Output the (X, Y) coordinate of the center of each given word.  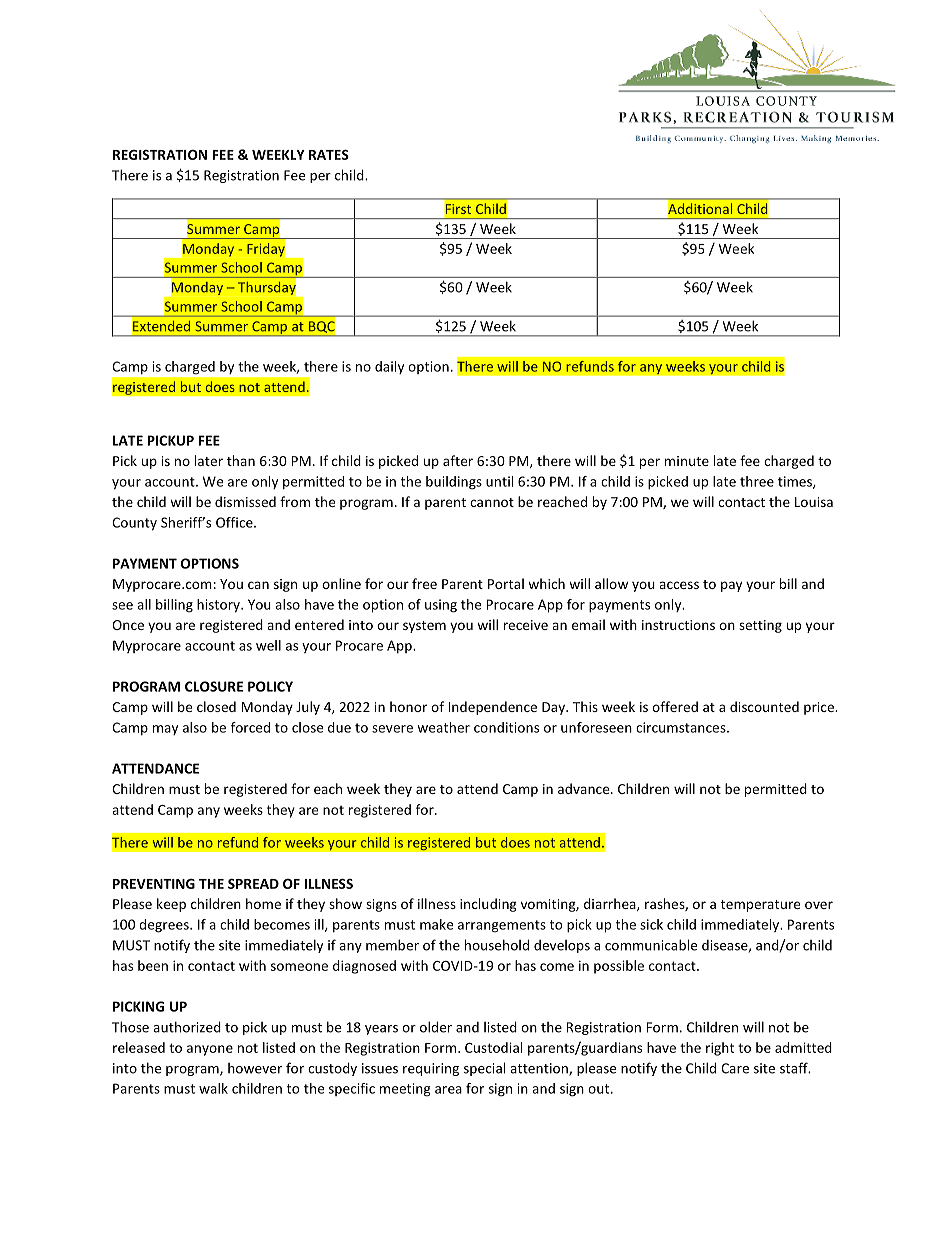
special (484, 1069)
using (441, 606)
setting (760, 626)
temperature (760, 906)
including (488, 905)
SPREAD (253, 884)
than (241, 460)
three (757, 481)
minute (687, 461)
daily (389, 367)
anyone (210, 1050)
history (219, 606)
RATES (329, 155)
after (458, 460)
